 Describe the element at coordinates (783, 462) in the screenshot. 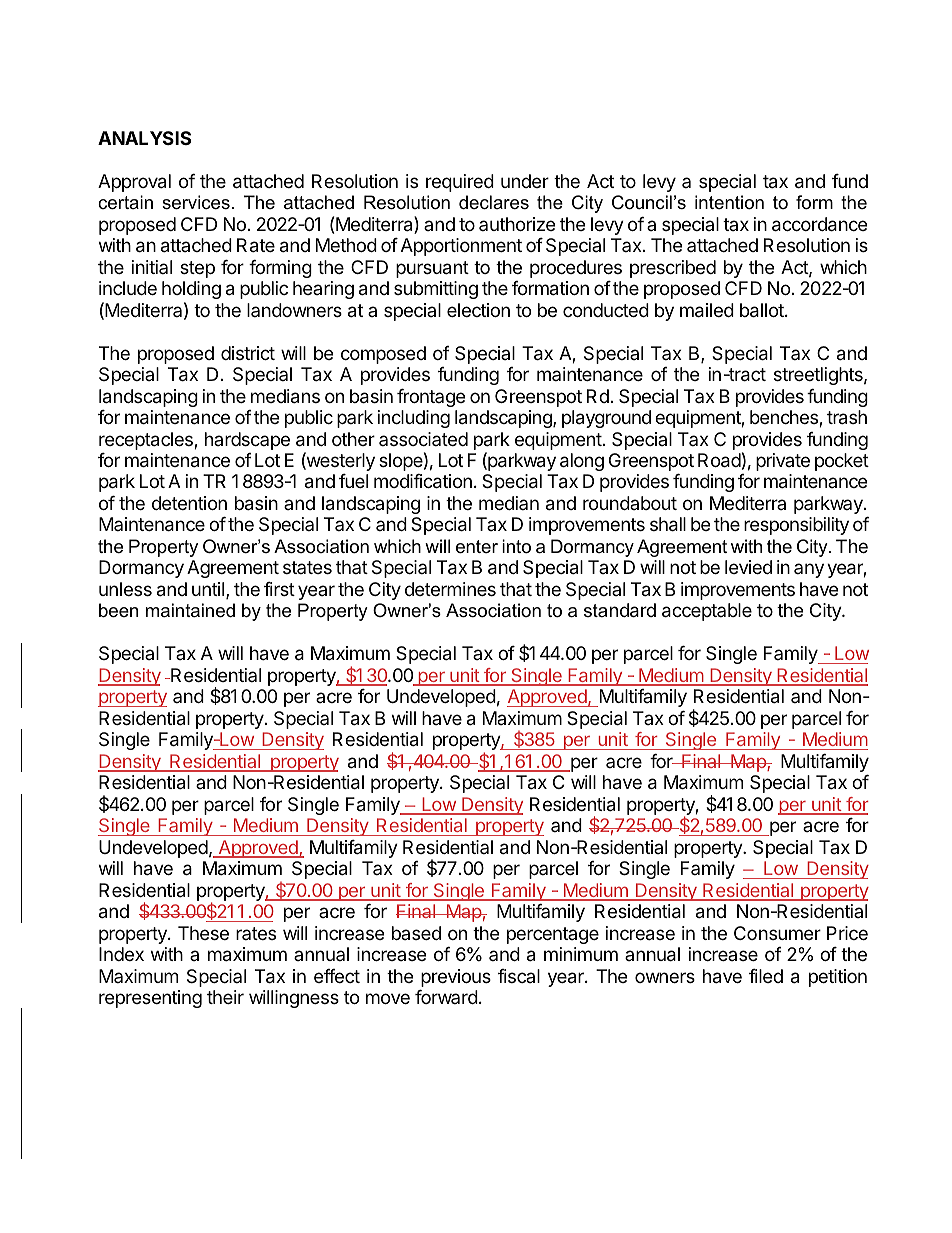

I see `private` at that location.
